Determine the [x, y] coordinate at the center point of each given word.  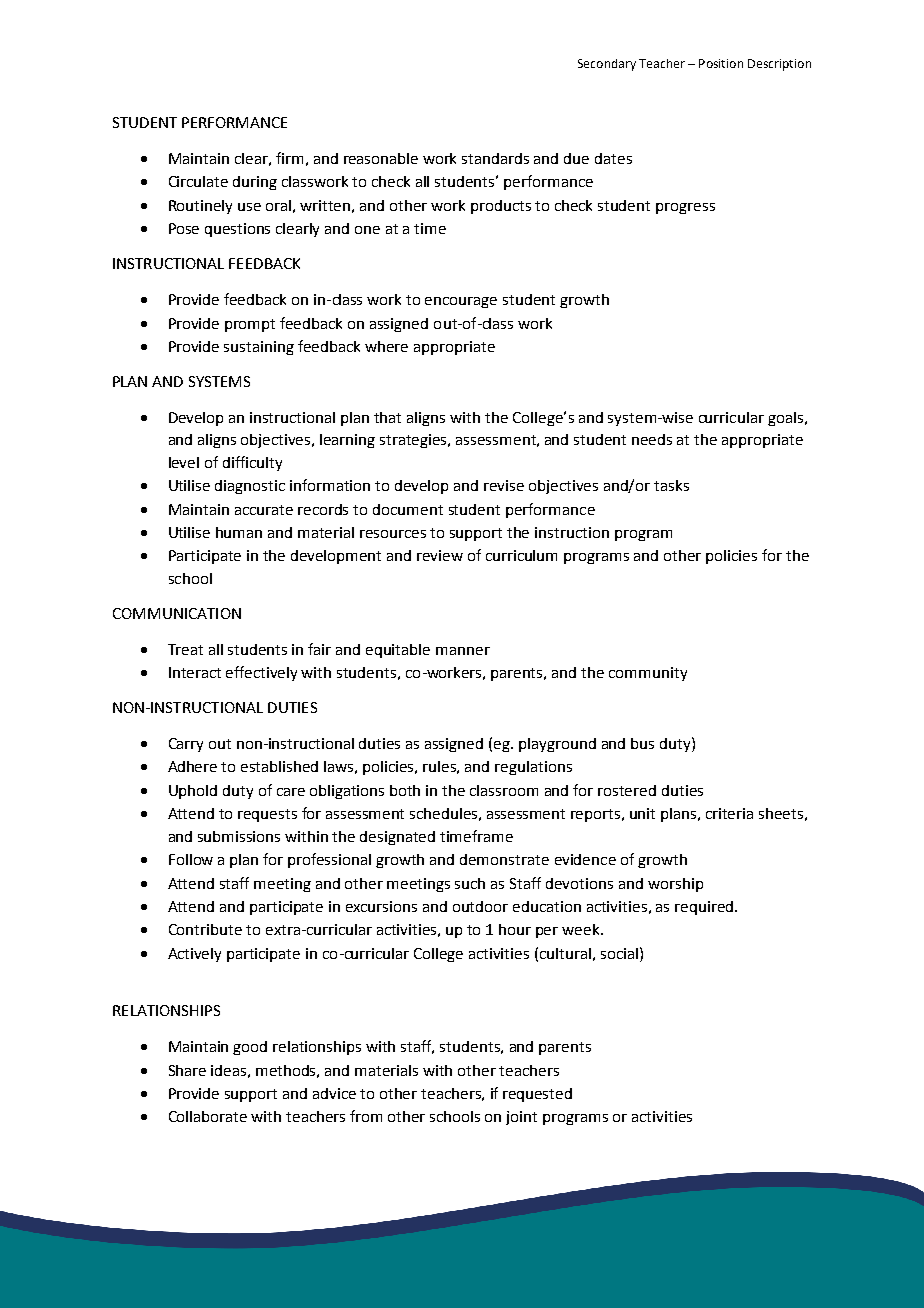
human [239, 532]
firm [289, 158]
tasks [671, 485]
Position [721, 63]
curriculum [521, 555]
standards [495, 158]
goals [785, 419]
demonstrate [504, 859]
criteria [729, 813]
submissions [239, 836]
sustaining [259, 348]
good [250, 1048]
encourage [461, 302]
